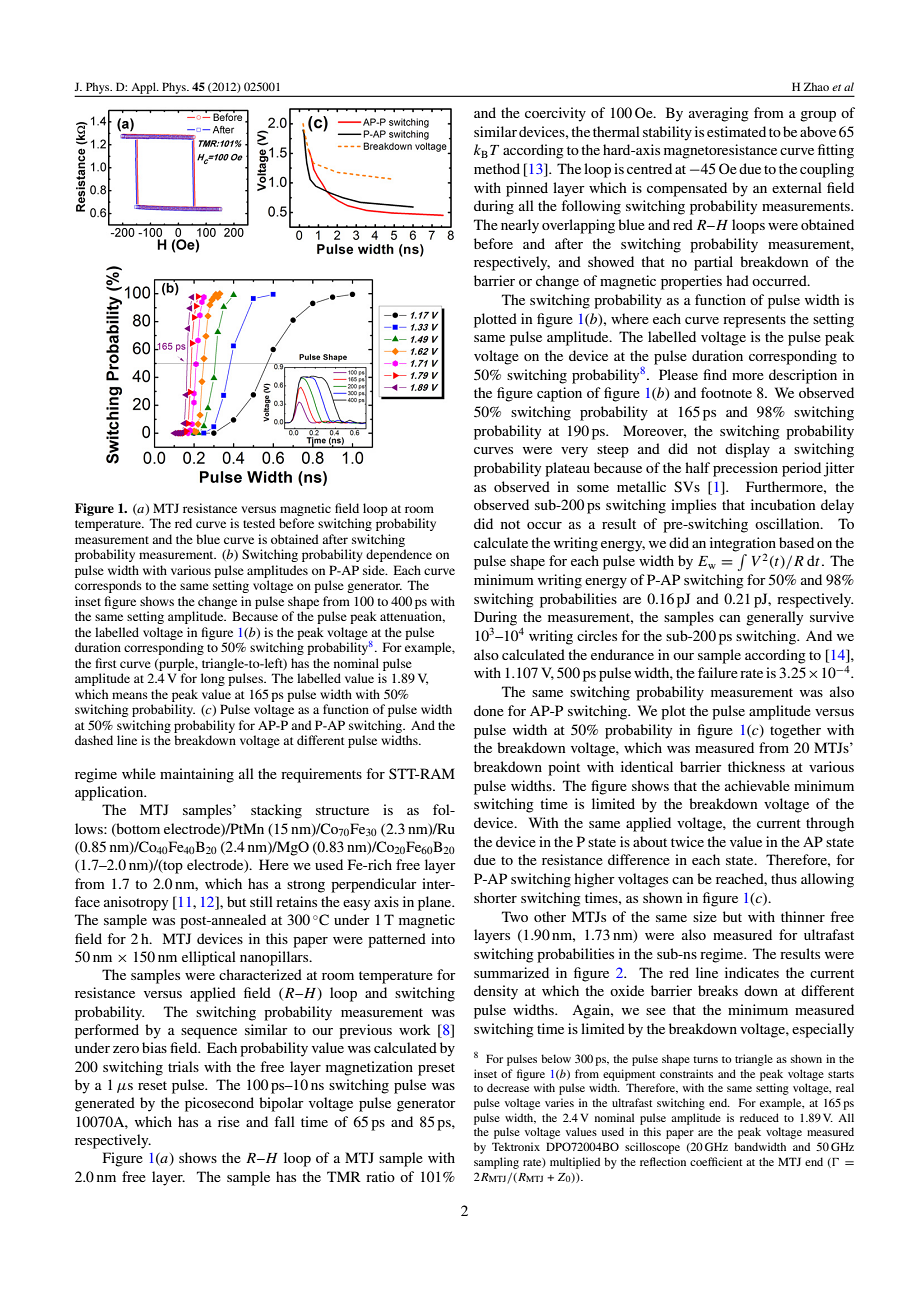 This screenshot has width=924, height=1307. I want to click on estimated, so click(736, 131).
